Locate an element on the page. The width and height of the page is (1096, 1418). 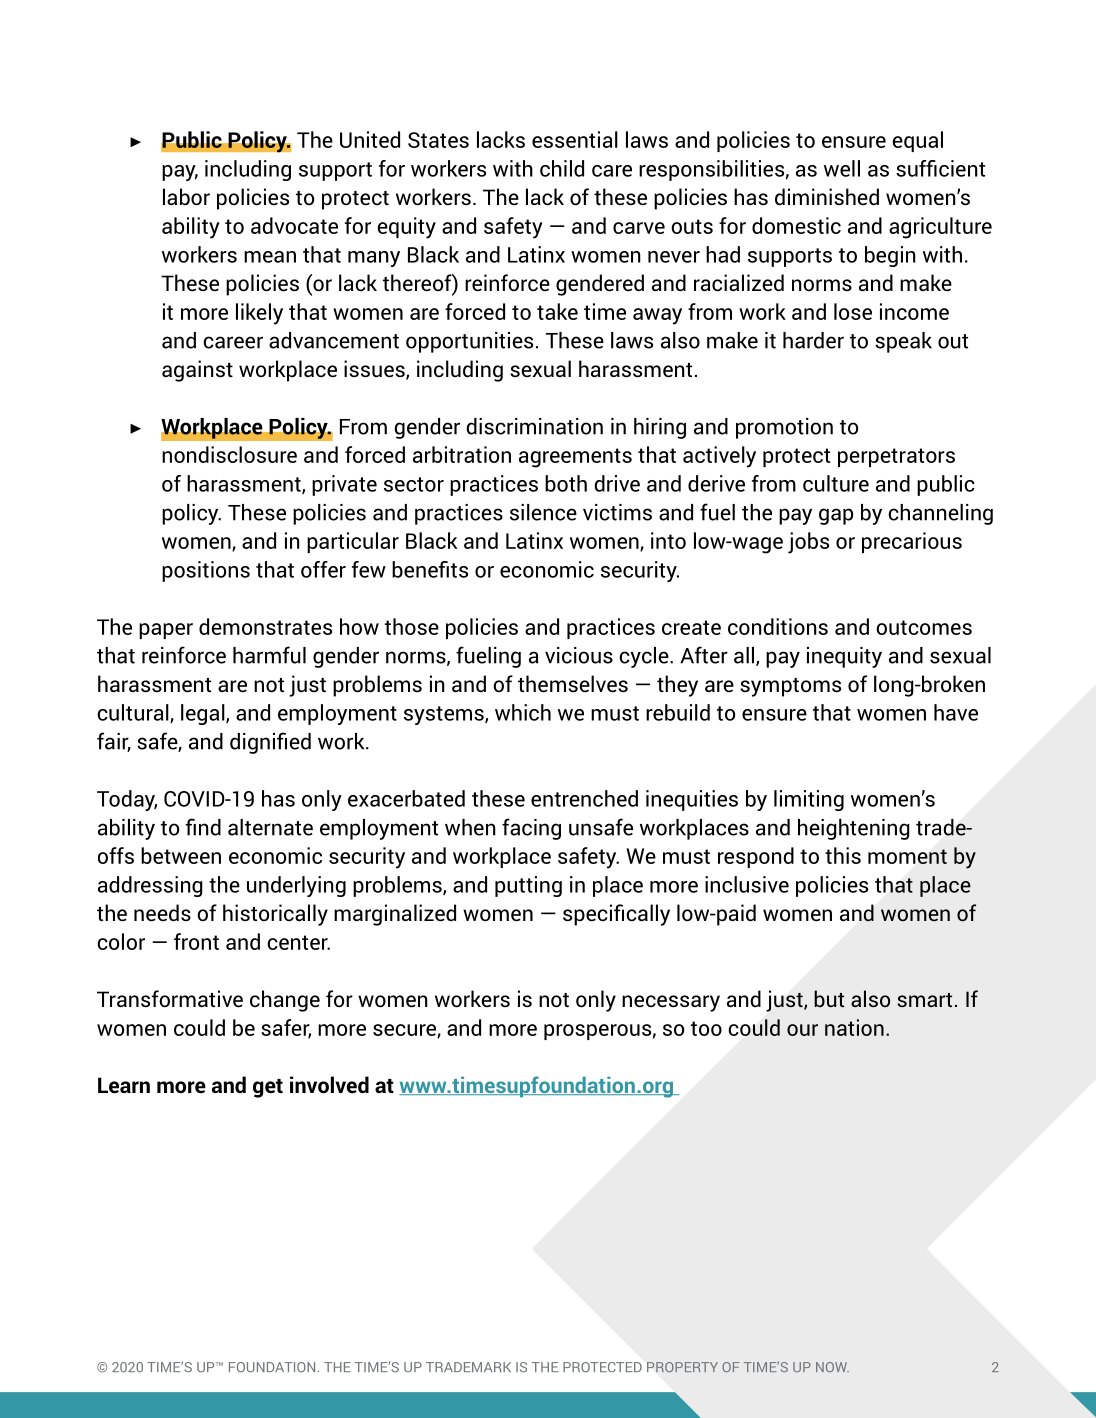
both is located at coordinates (566, 483).
